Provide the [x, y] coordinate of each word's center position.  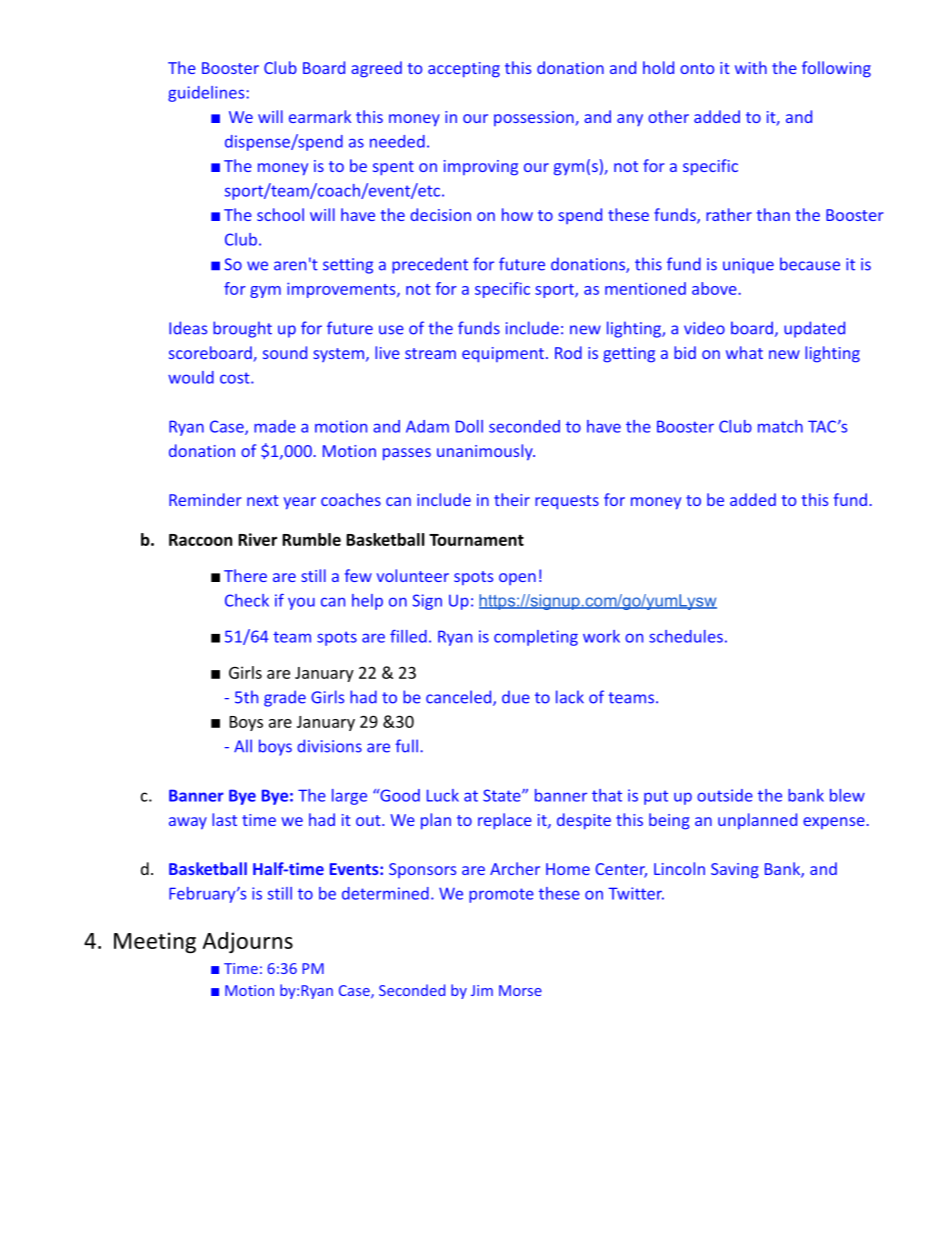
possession [535, 118]
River [257, 539]
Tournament [476, 540]
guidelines [206, 94]
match [780, 426]
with [751, 67]
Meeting [155, 942]
